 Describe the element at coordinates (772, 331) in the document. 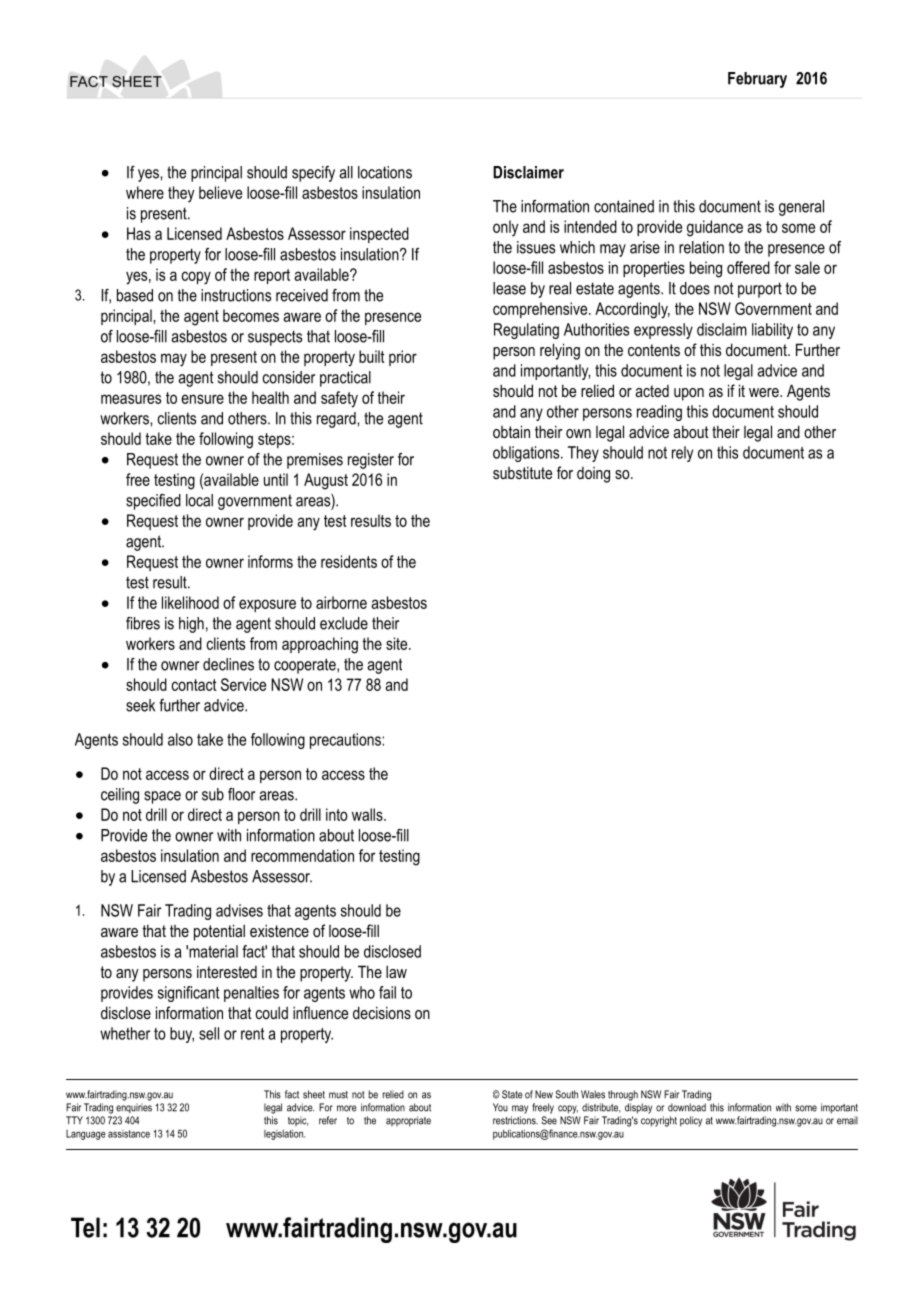

I see `liability` at that location.
